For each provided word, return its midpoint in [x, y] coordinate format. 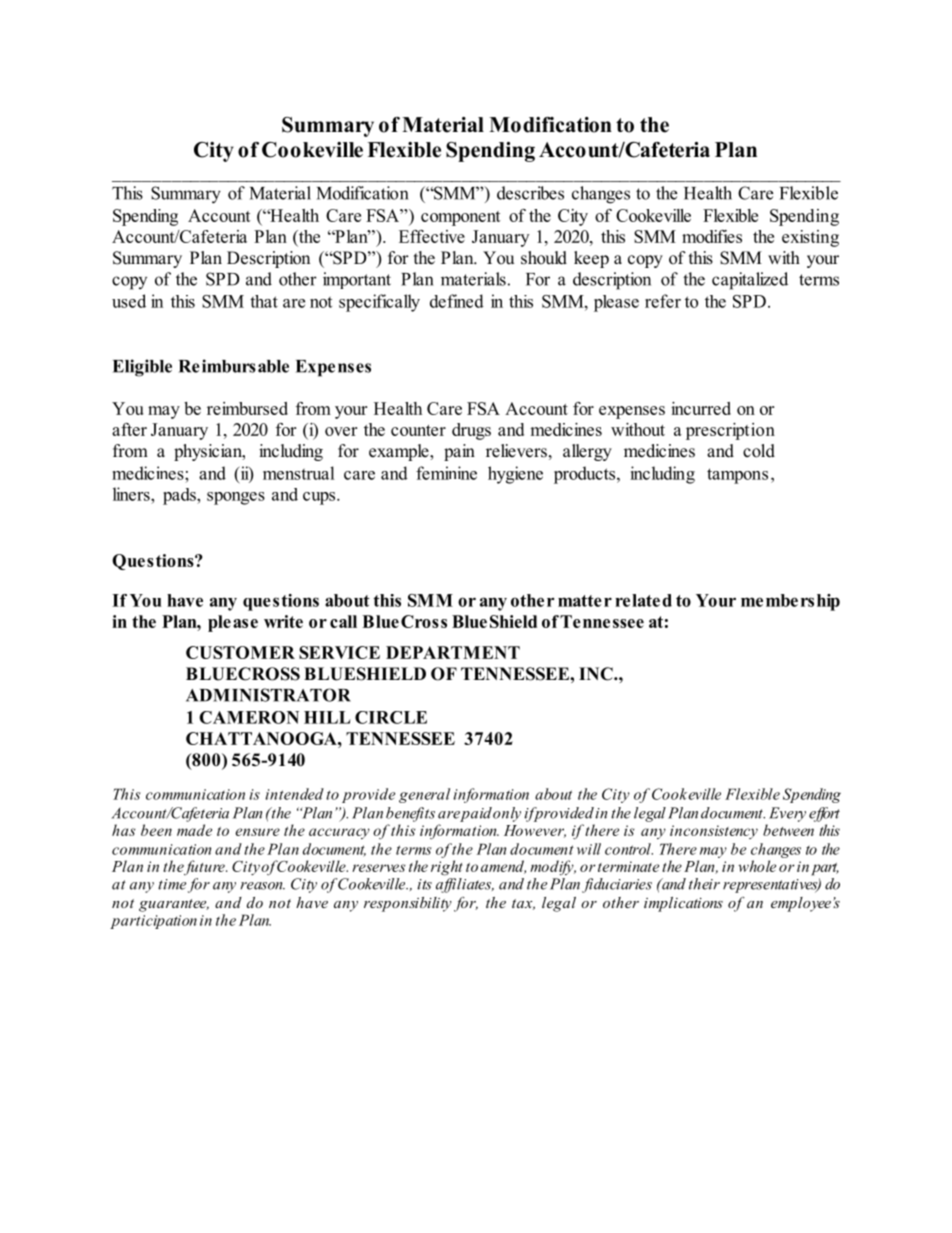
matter [585, 601]
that [264, 301]
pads [180, 496]
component [461, 218]
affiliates [465, 885]
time [172, 884]
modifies [712, 236]
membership [790, 602]
